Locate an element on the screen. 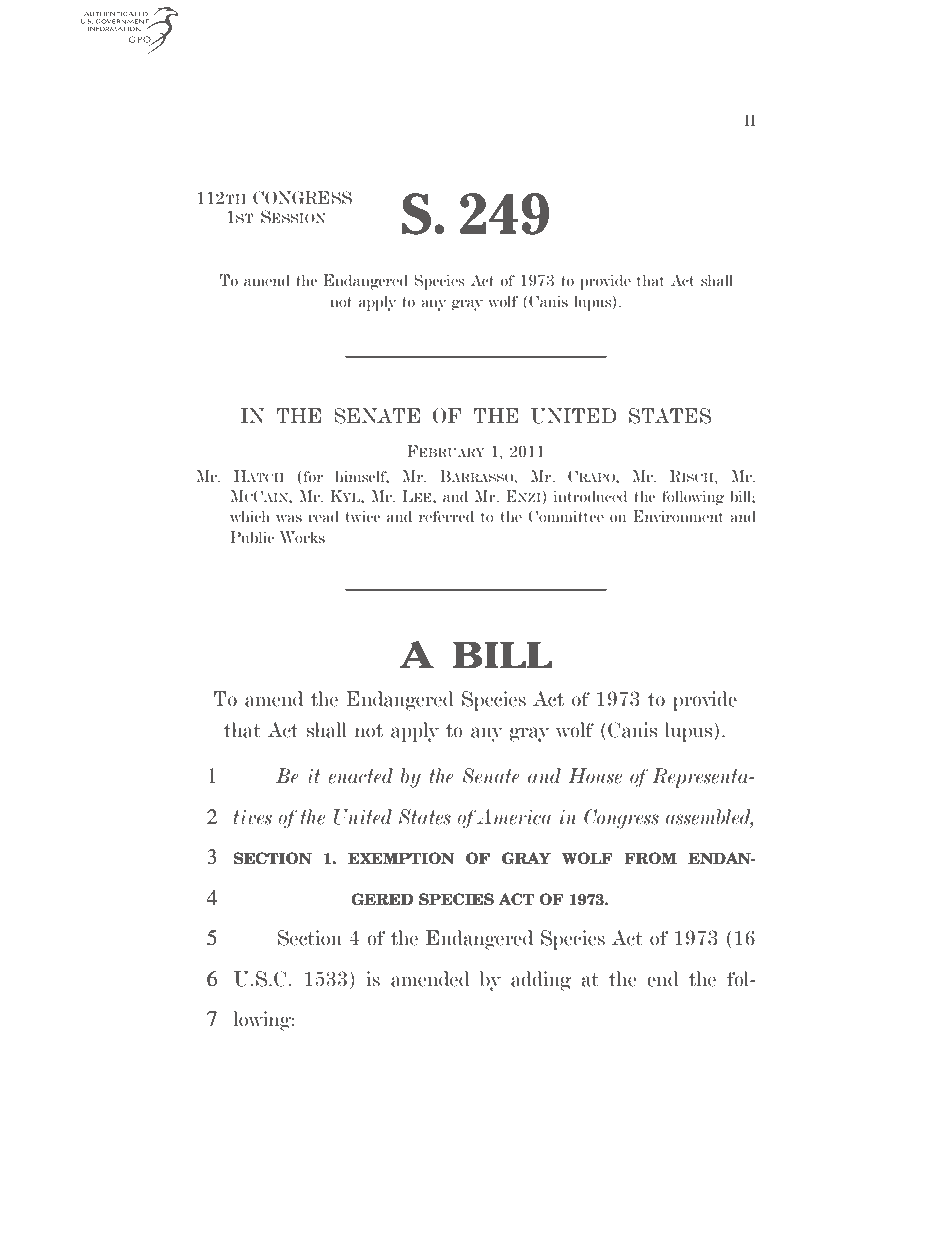 The width and height of the screenshot is (952, 1233). for is located at coordinates (312, 477).
